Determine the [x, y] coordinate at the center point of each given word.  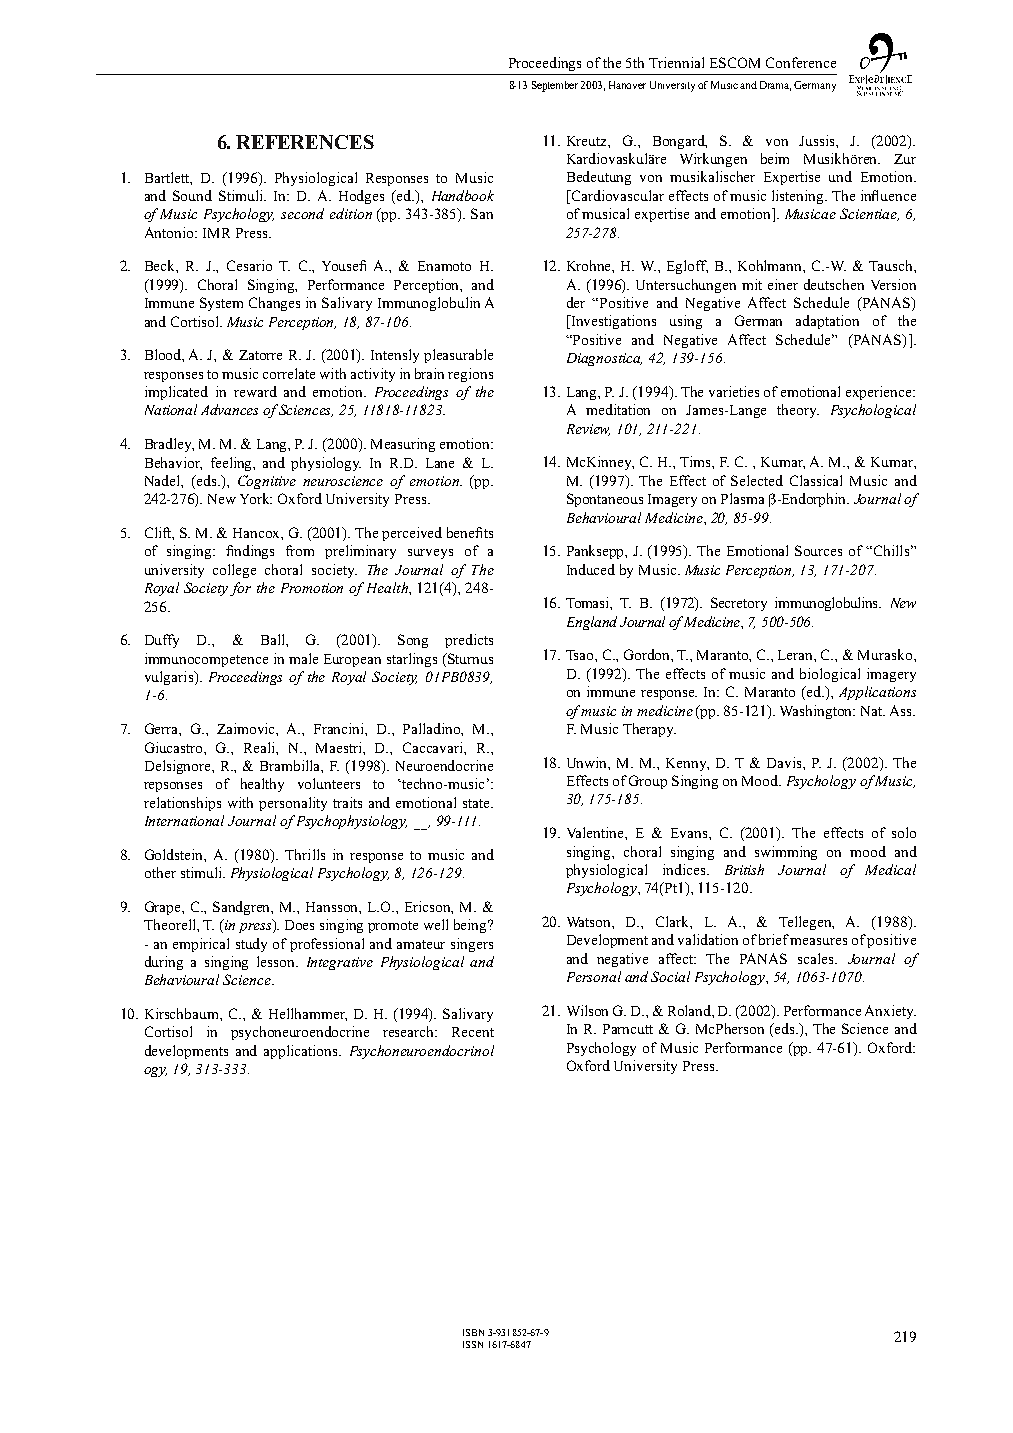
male [303, 658]
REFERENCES [305, 142]
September [555, 86]
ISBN [473, 1332]
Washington [817, 712]
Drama [775, 86]
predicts [469, 641]
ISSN [473, 1344]
